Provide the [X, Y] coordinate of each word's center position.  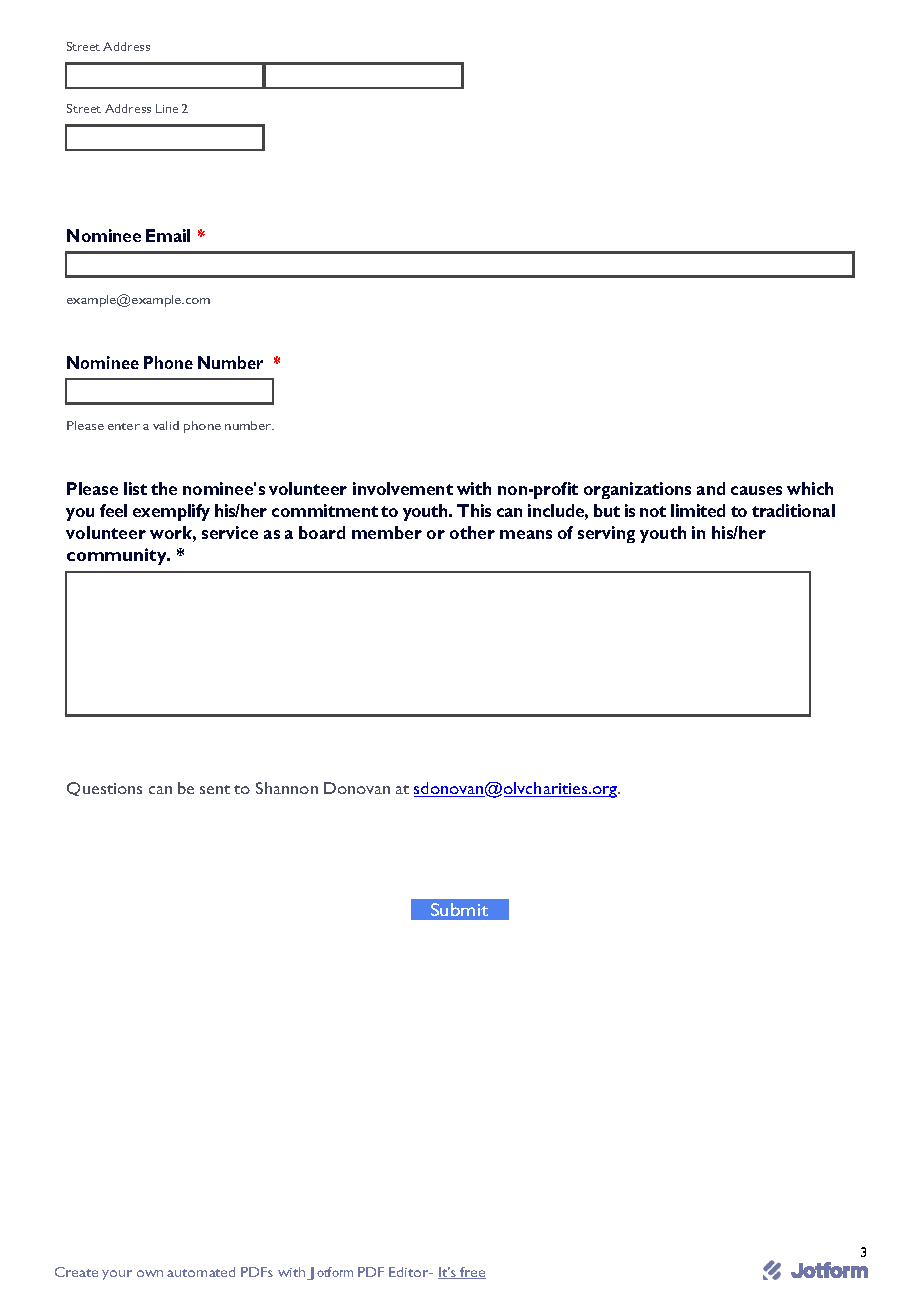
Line [167, 108]
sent [215, 789]
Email [168, 235]
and [711, 488]
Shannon [287, 788]
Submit [459, 909]
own [150, 1273]
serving [606, 534]
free [472, 1273]
